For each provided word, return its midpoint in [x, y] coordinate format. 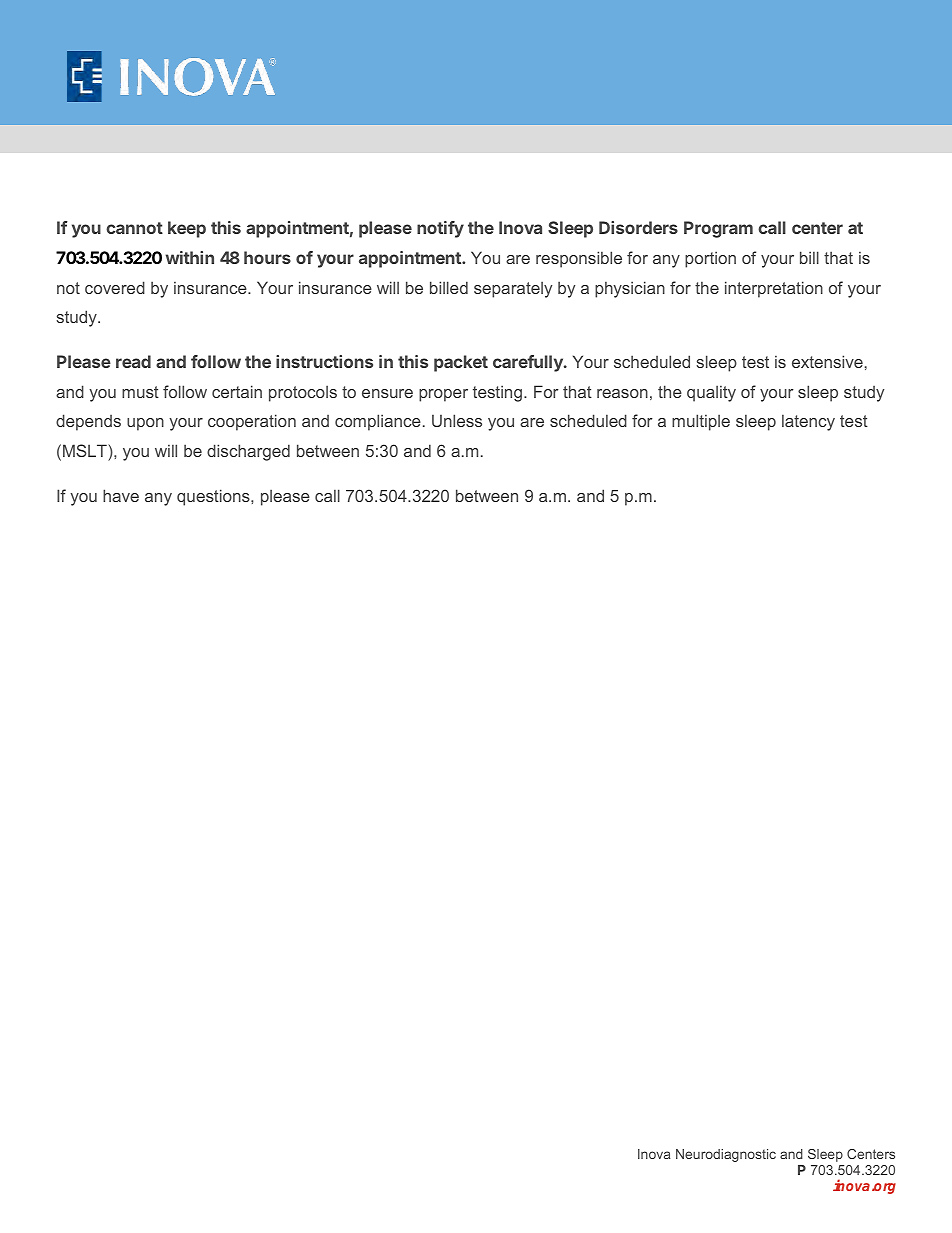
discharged [248, 452]
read [133, 361]
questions [214, 497]
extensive [827, 361]
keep [187, 229]
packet [461, 363]
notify [440, 229]
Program [718, 229]
